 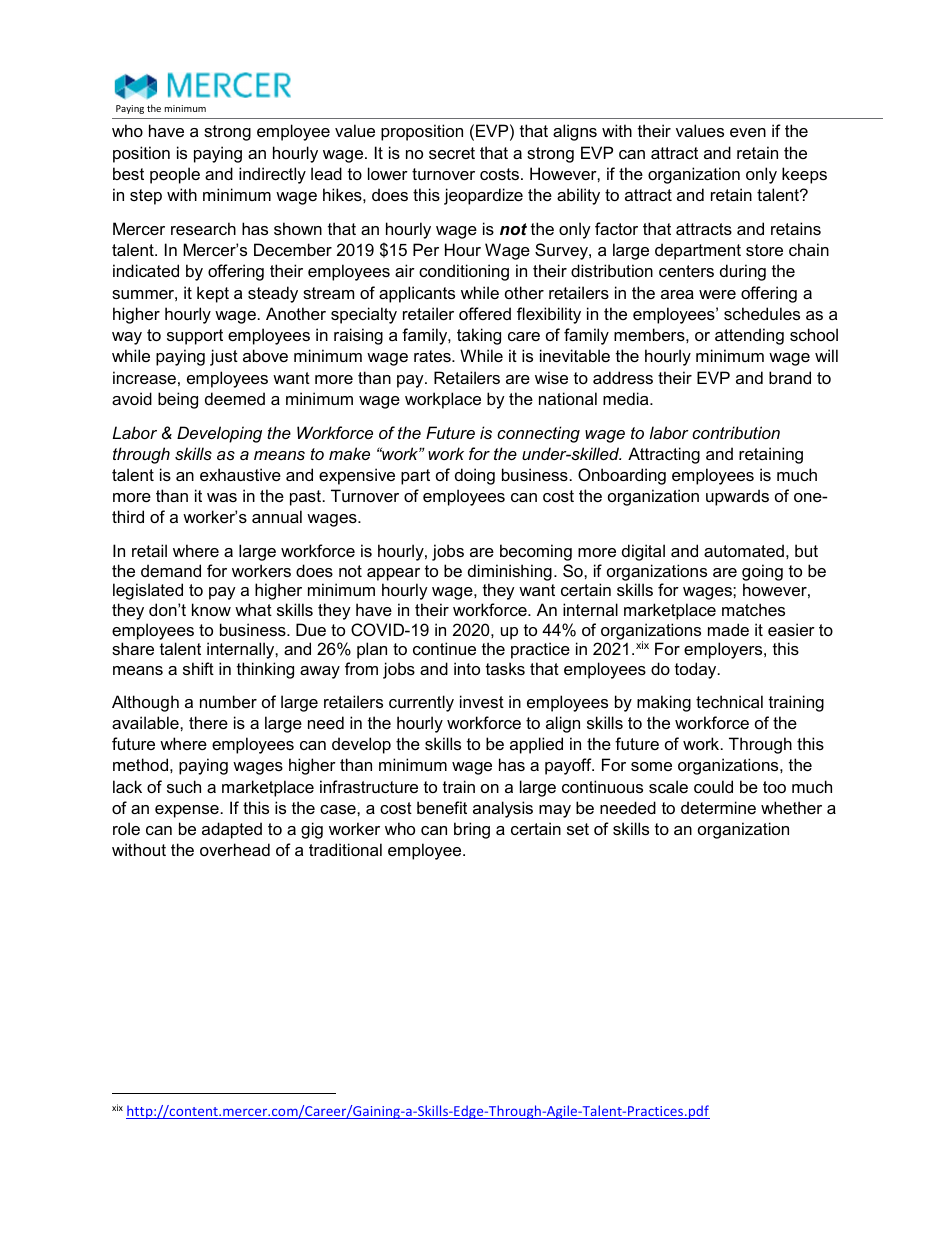 I want to click on even, so click(x=748, y=132).
